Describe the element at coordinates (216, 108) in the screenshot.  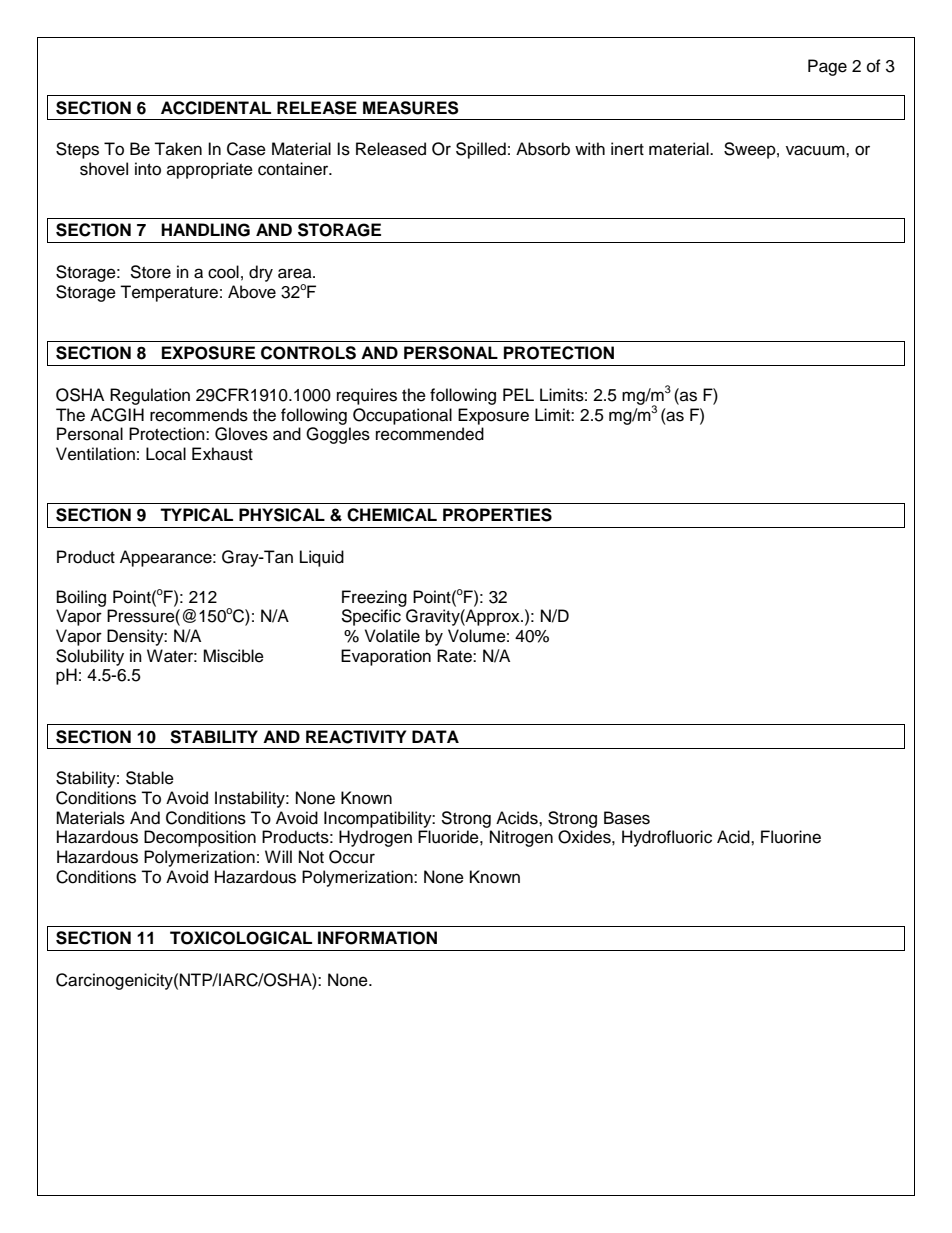
I see `ACCIDENTAL` at that location.
